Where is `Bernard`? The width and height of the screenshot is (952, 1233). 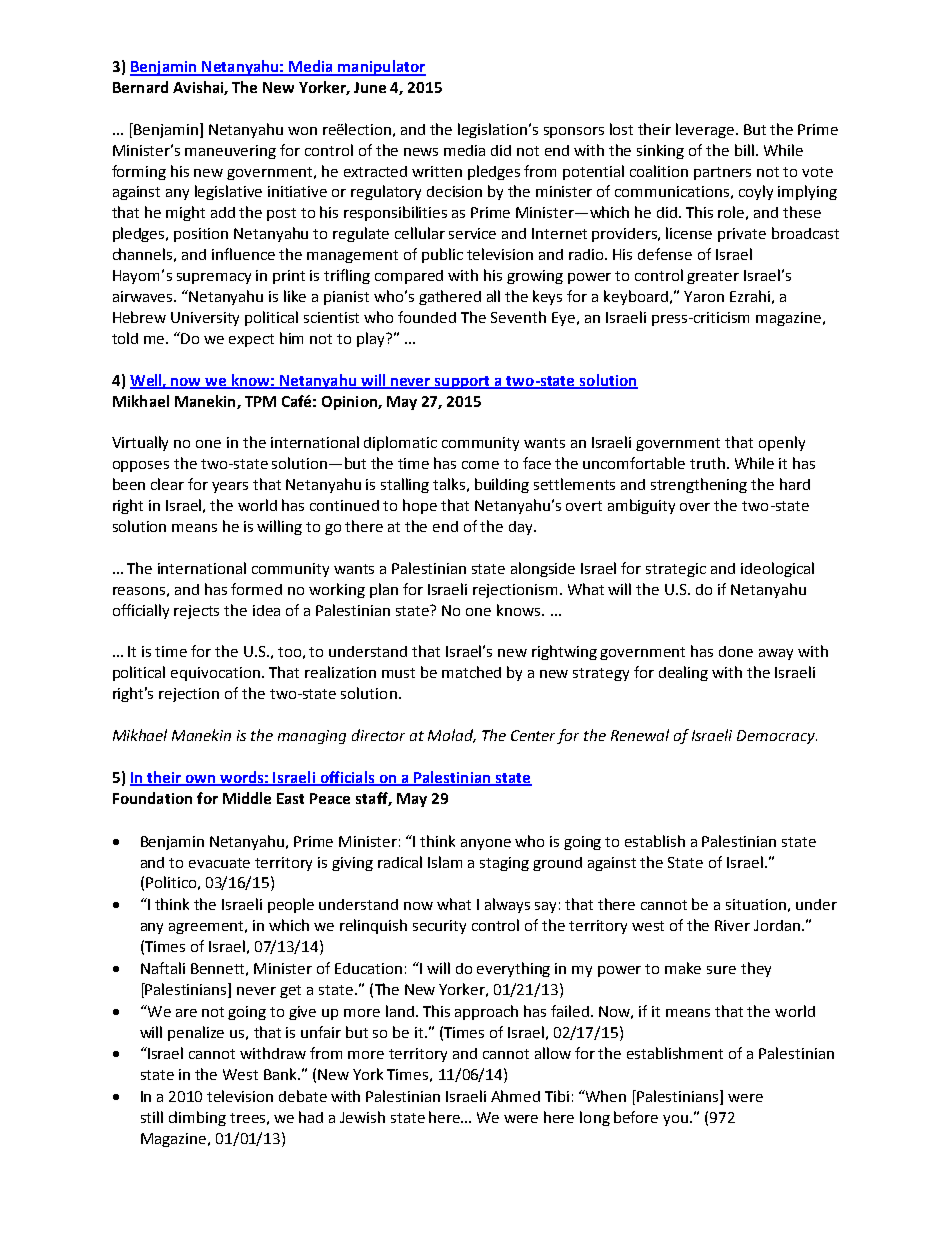 Bernard is located at coordinates (140, 87).
